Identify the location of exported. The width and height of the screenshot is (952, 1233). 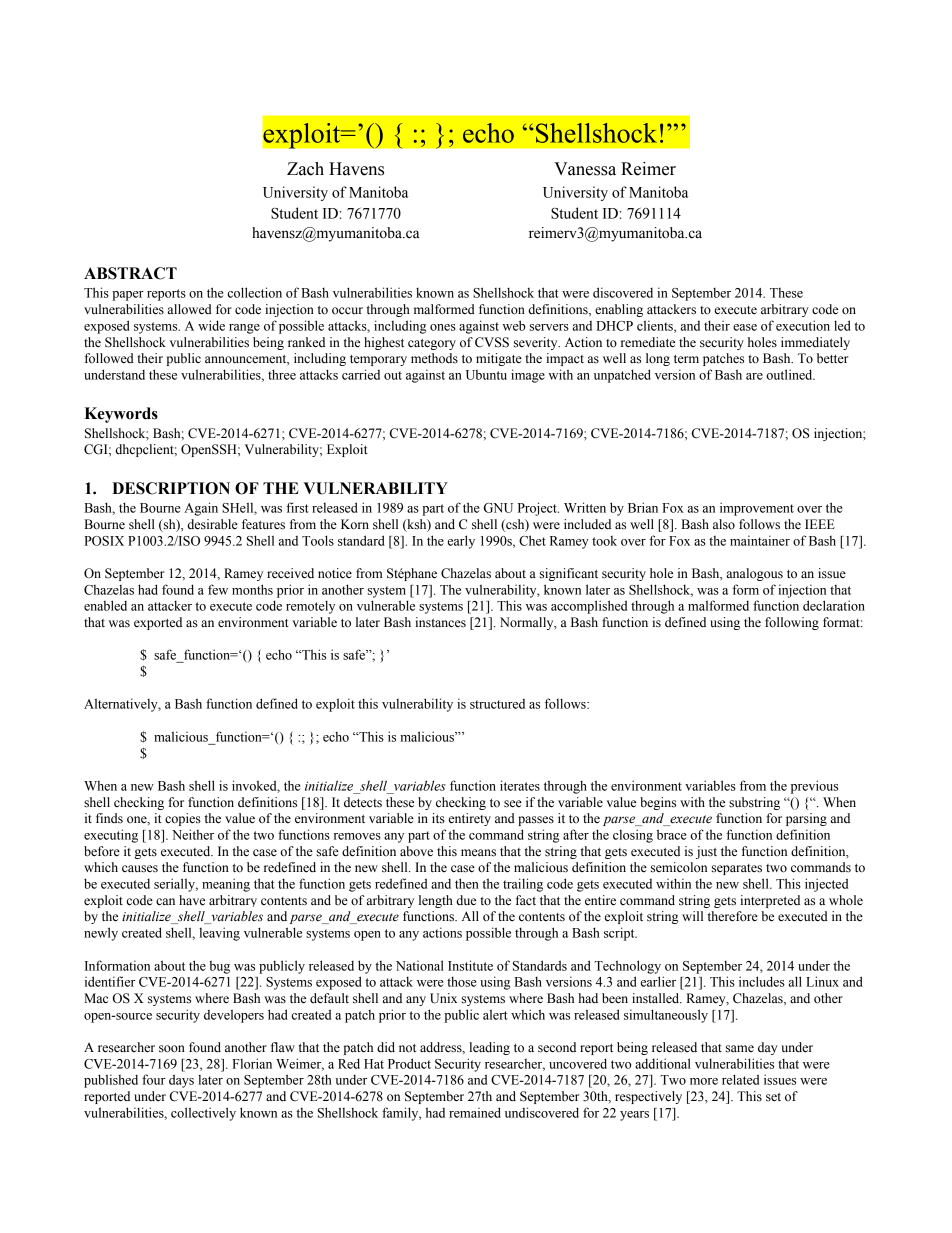
(158, 623).
